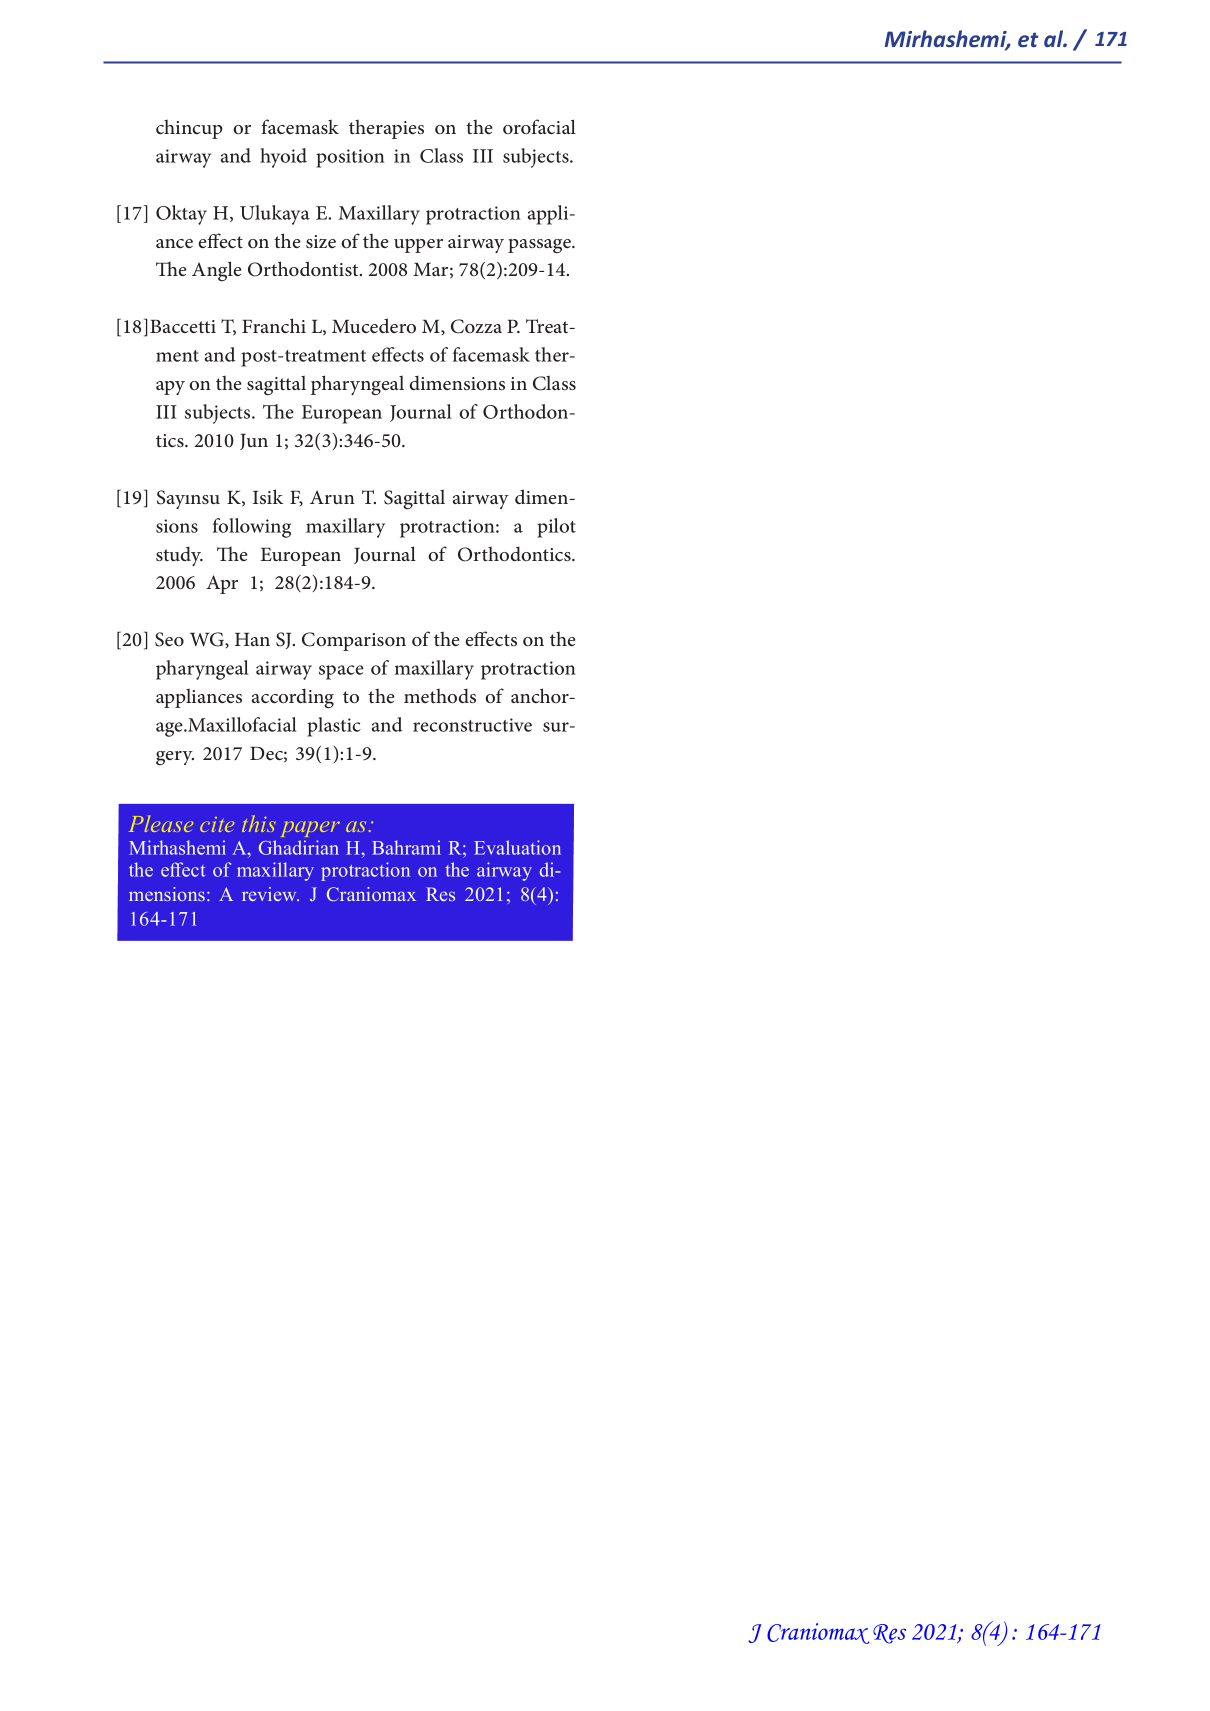 The width and height of the image is (1210, 1711). What do you see at coordinates (283, 158) in the image?
I see `hyoid` at bounding box center [283, 158].
